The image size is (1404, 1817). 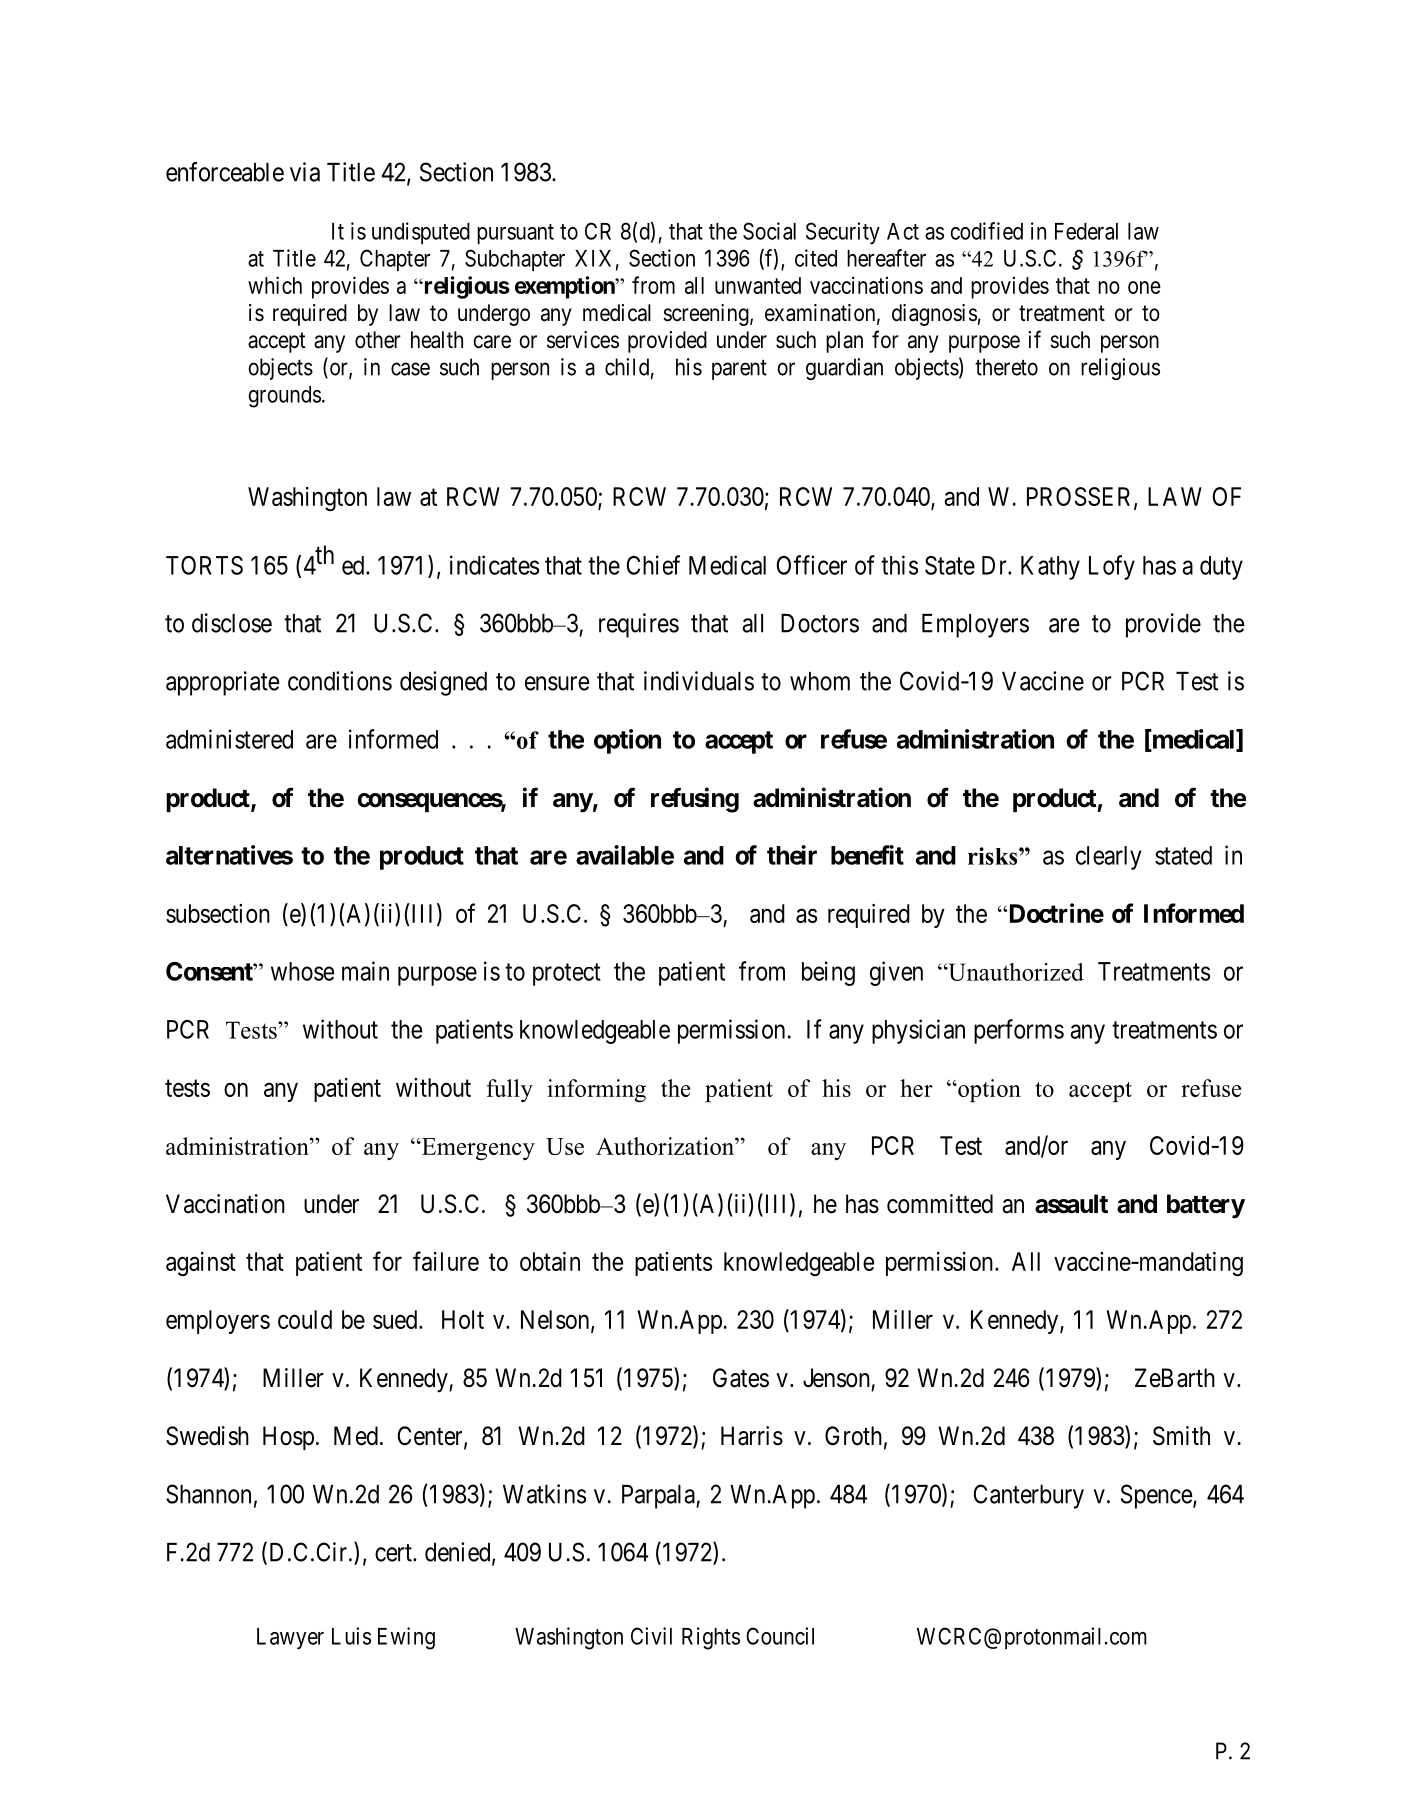 What do you see at coordinates (351, 1636) in the screenshot?
I see `Luis` at bounding box center [351, 1636].
